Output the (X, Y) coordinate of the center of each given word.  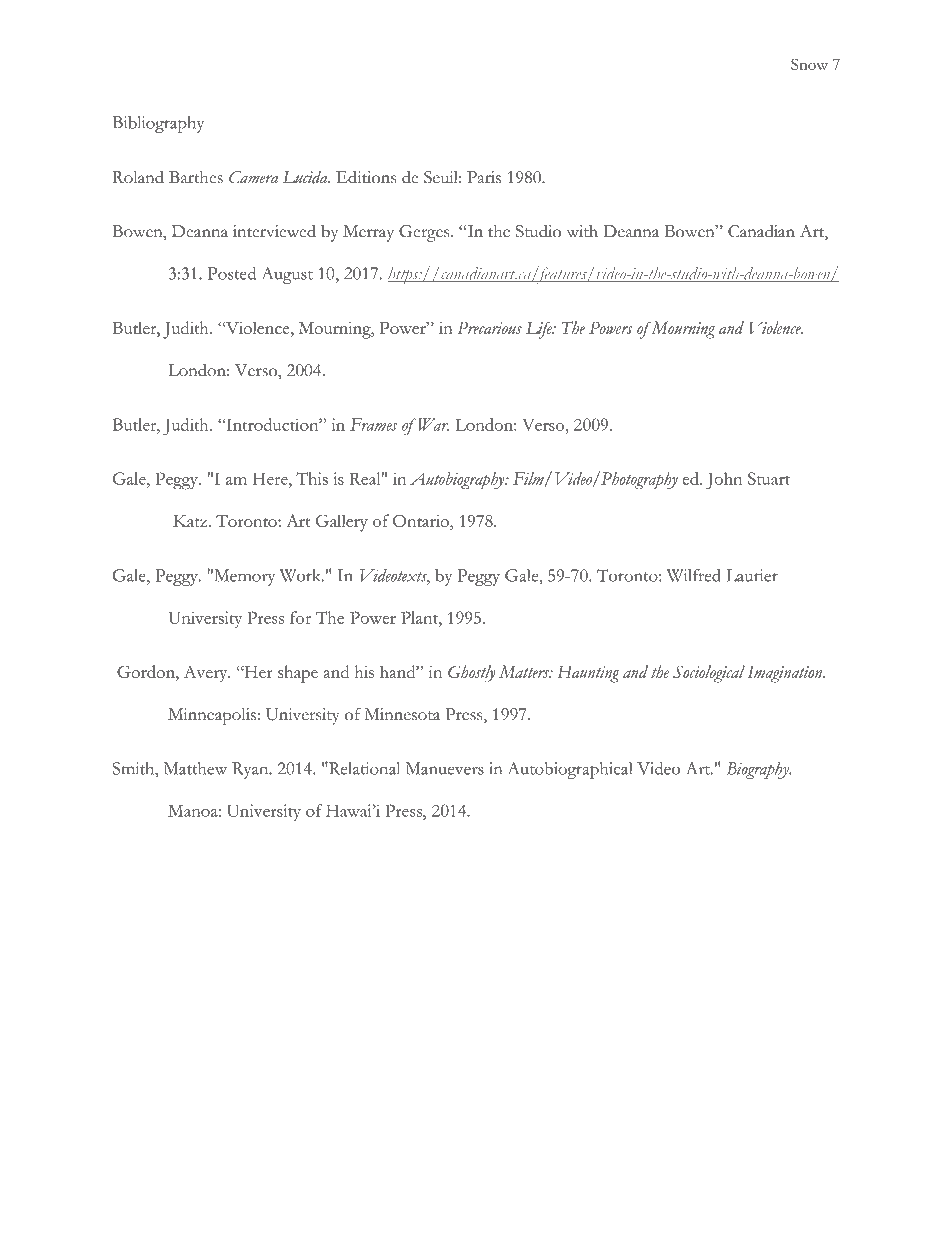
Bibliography (158, 124)
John (724, 481)
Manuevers (445, 768)
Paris (484, 177)
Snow (809, 64)
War (434, 424)
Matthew (195, 768)
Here (271, 478)
